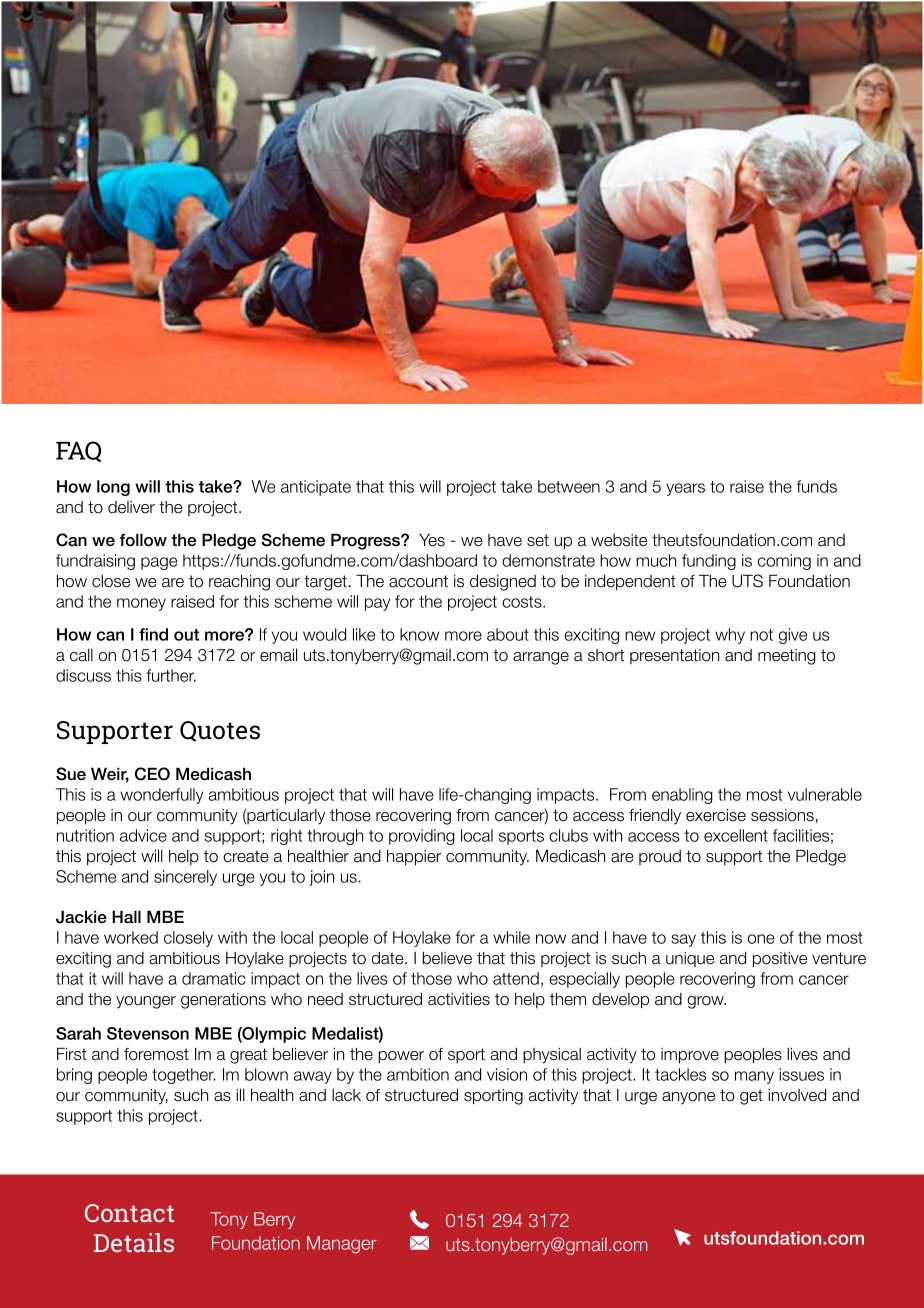  I want to click on together, so click(184, 1076).
